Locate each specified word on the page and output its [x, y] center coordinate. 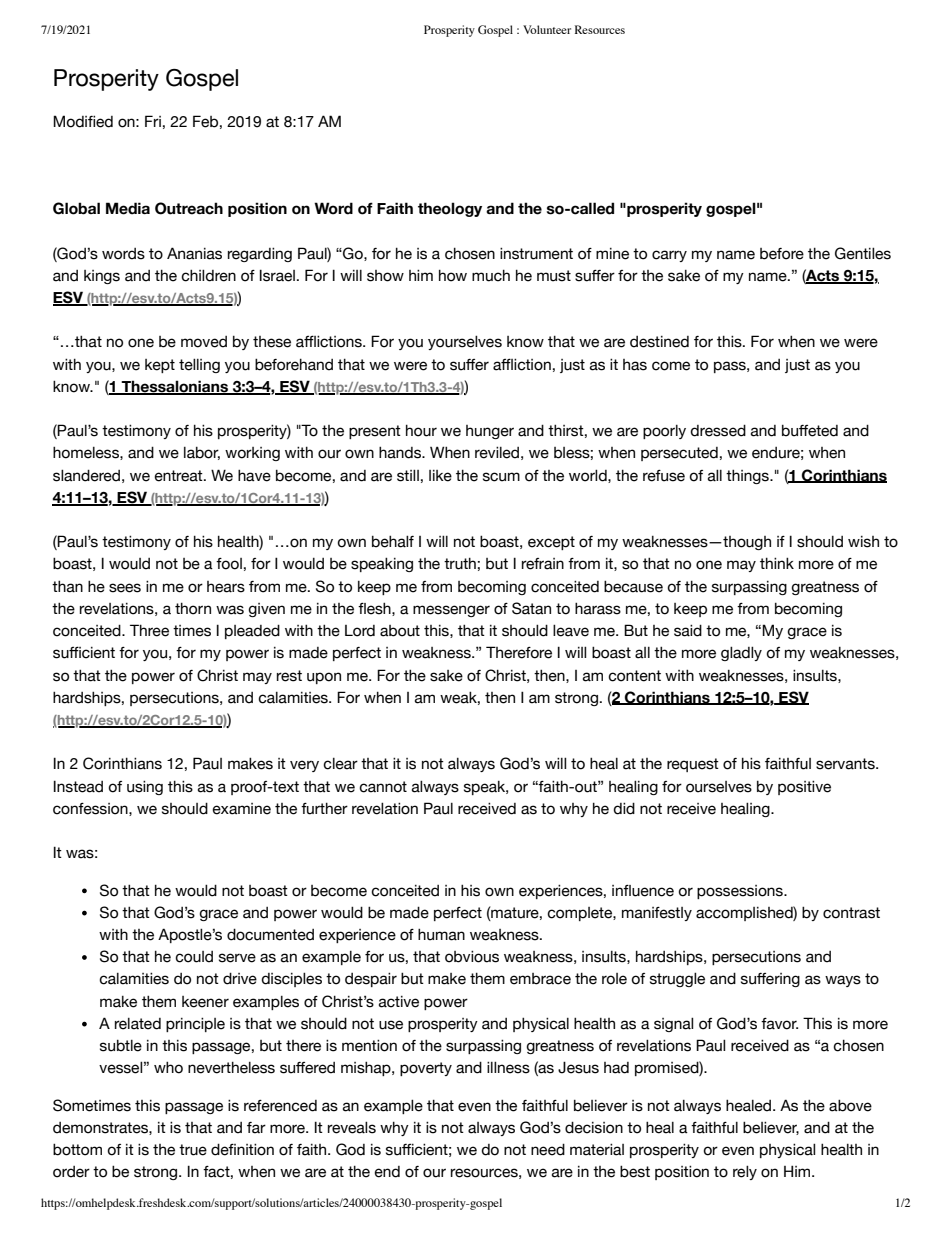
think [777, 563]
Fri [153, 121]
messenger [451, 611]
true [193, 1150]
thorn [193, 608]
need [548, 1149]
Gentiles [863, 253]
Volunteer [547, 29]
